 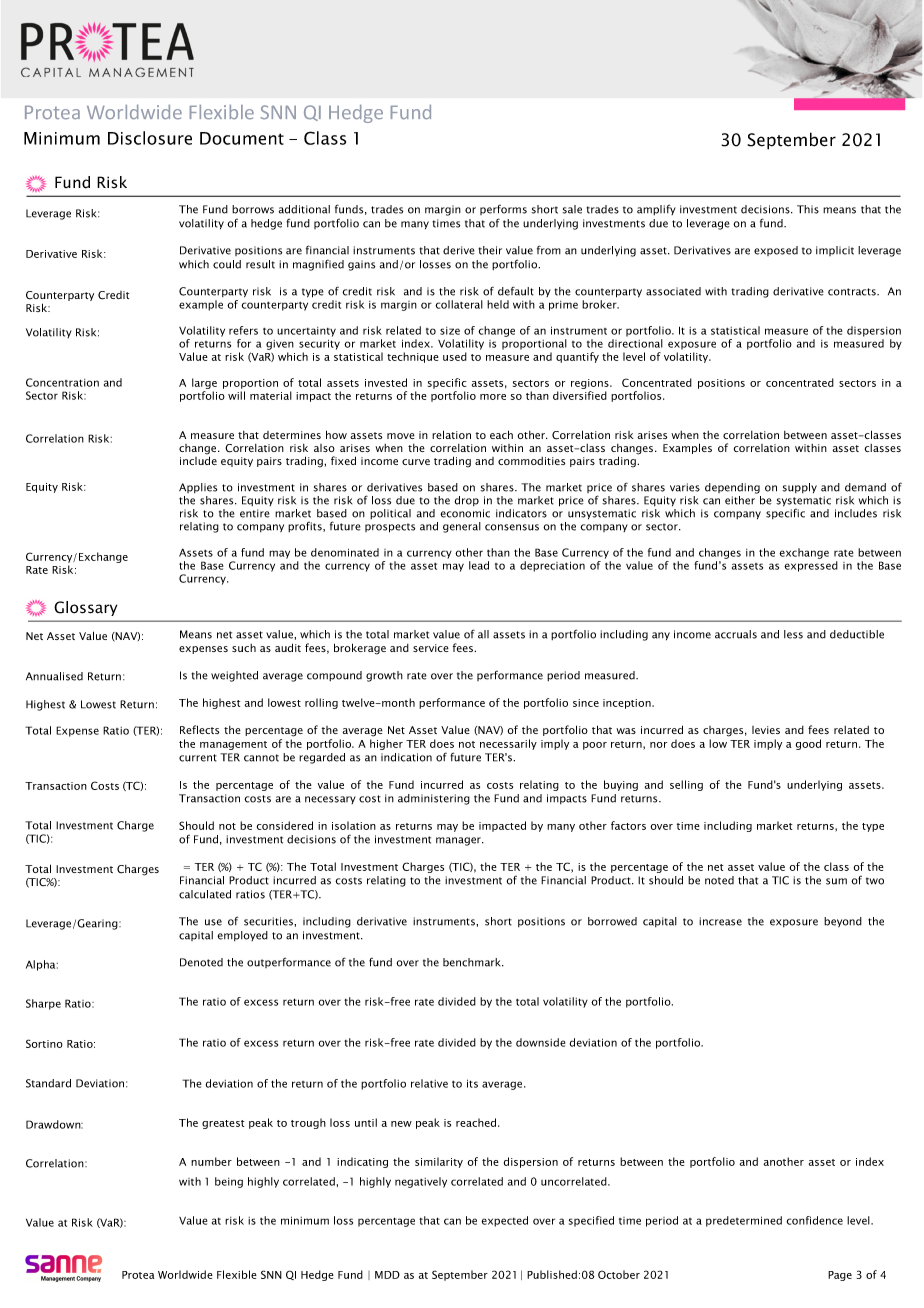 I want to click on current, so click(x=198, y=758).
